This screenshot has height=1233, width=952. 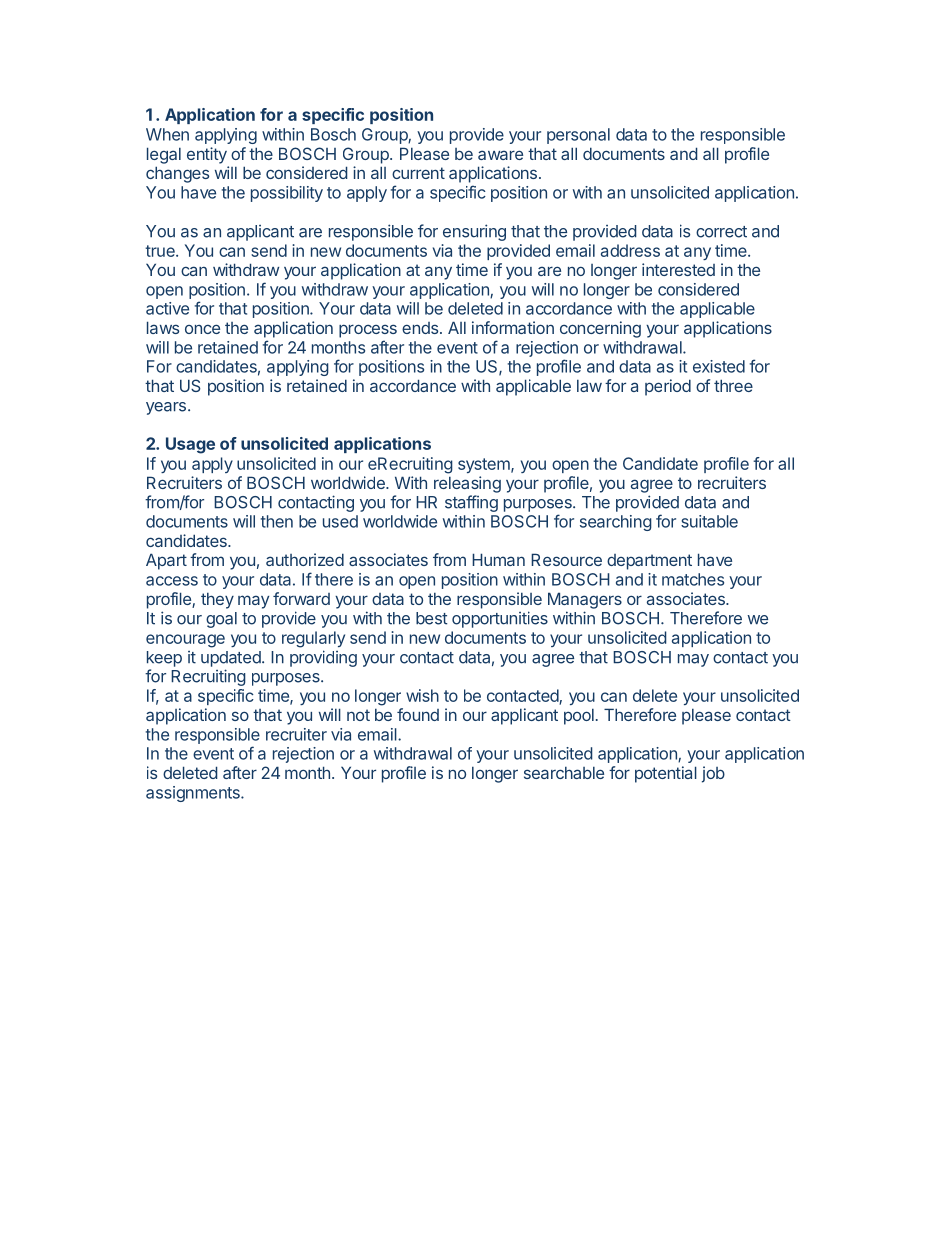 I want to click on best, so click(x=431, y=618).
